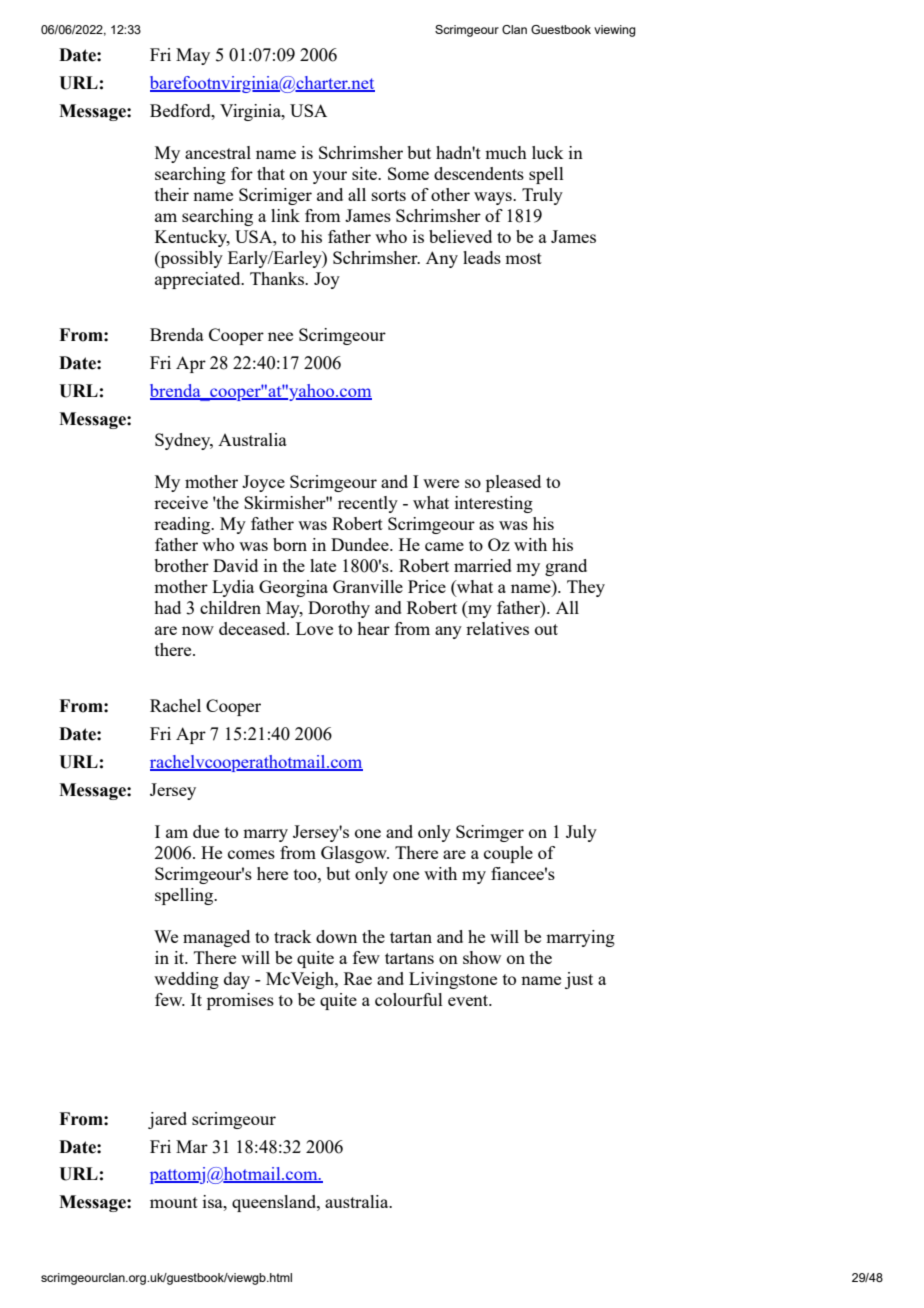 This screenshot has width=924, height=1308. What do you see at coordinates (218, 152) in the screenshot?
I see `ancestral` at bounding box center [218, 152].
